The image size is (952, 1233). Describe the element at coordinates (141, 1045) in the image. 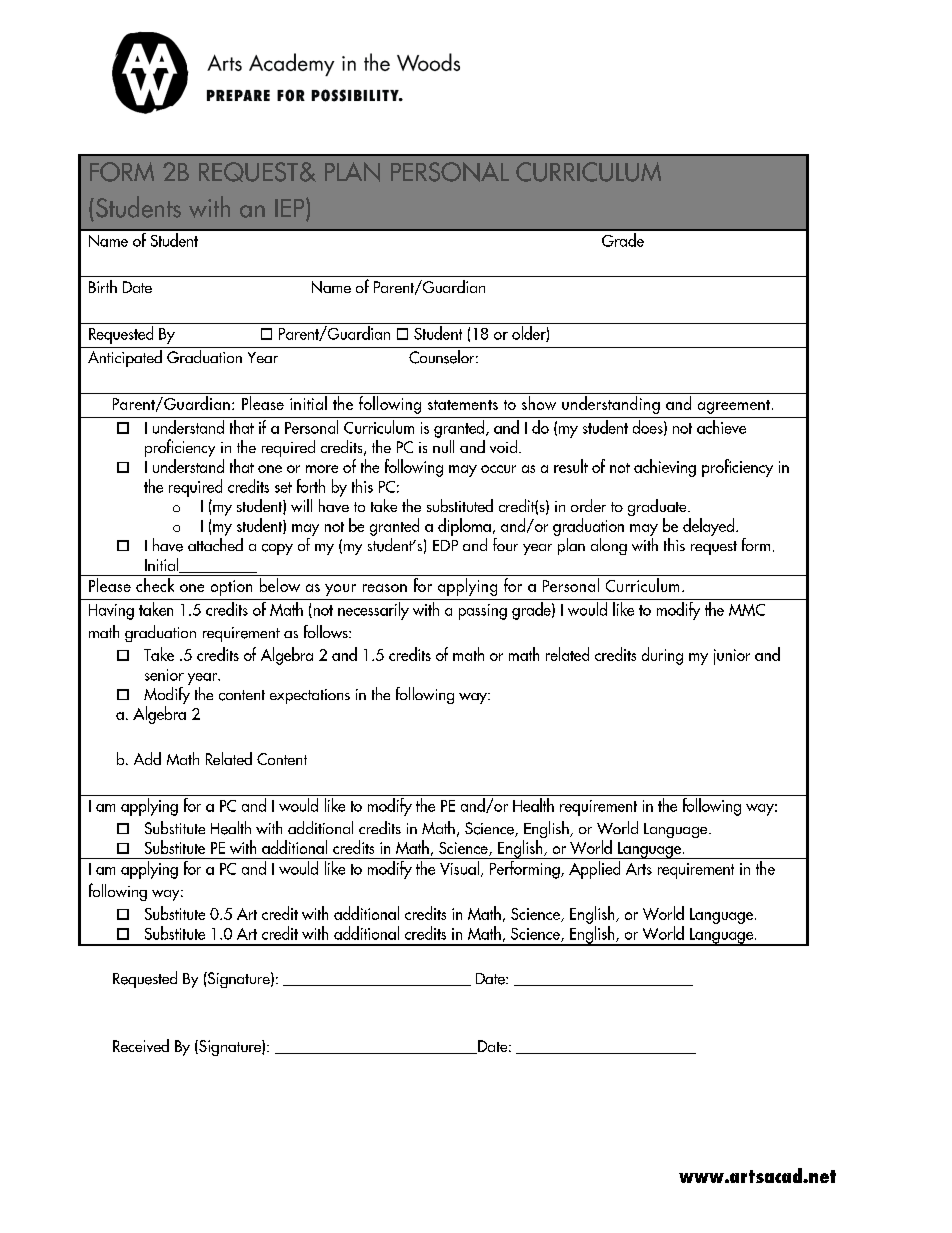

I see `Received` at that location.
